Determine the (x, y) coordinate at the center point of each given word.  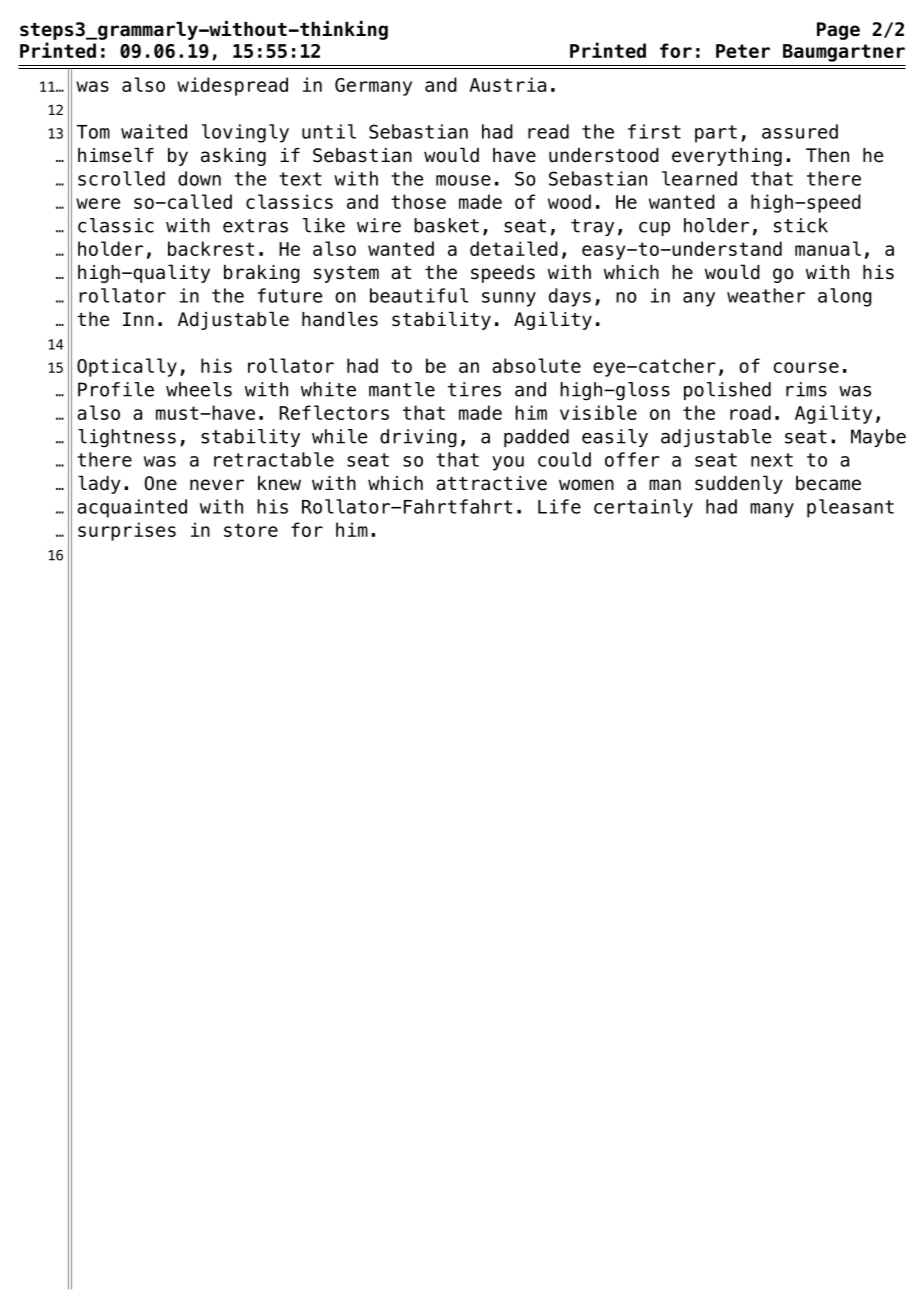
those (418, 201)
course (806, 367)
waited (154, 131)
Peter (743, 51)
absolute (536, 365)
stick (801, 225)
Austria (507, 84)
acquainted (132, 508)
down (199, 178)
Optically (127, 367)
